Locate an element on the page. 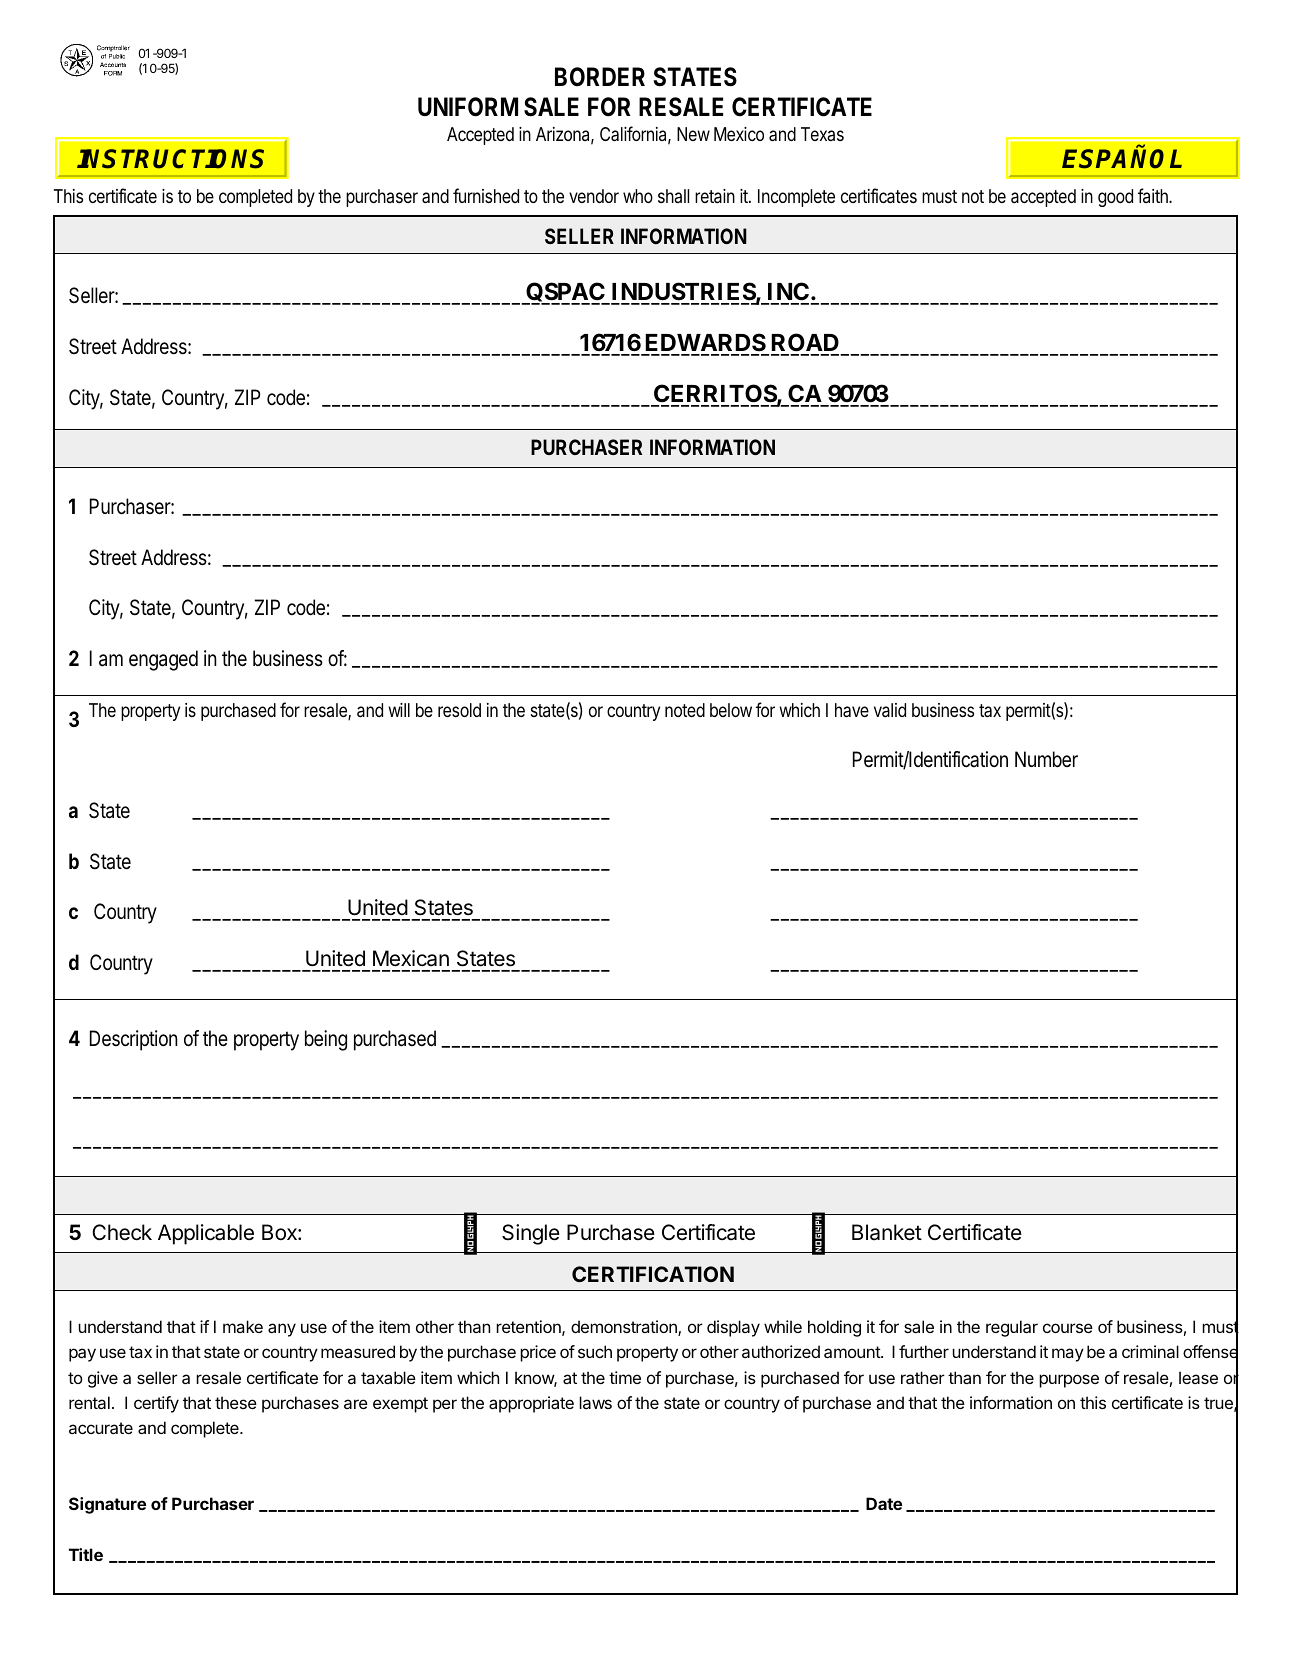 This document has height=1671, width=1291. UNIFORM is located at coordinates (468, 107).
